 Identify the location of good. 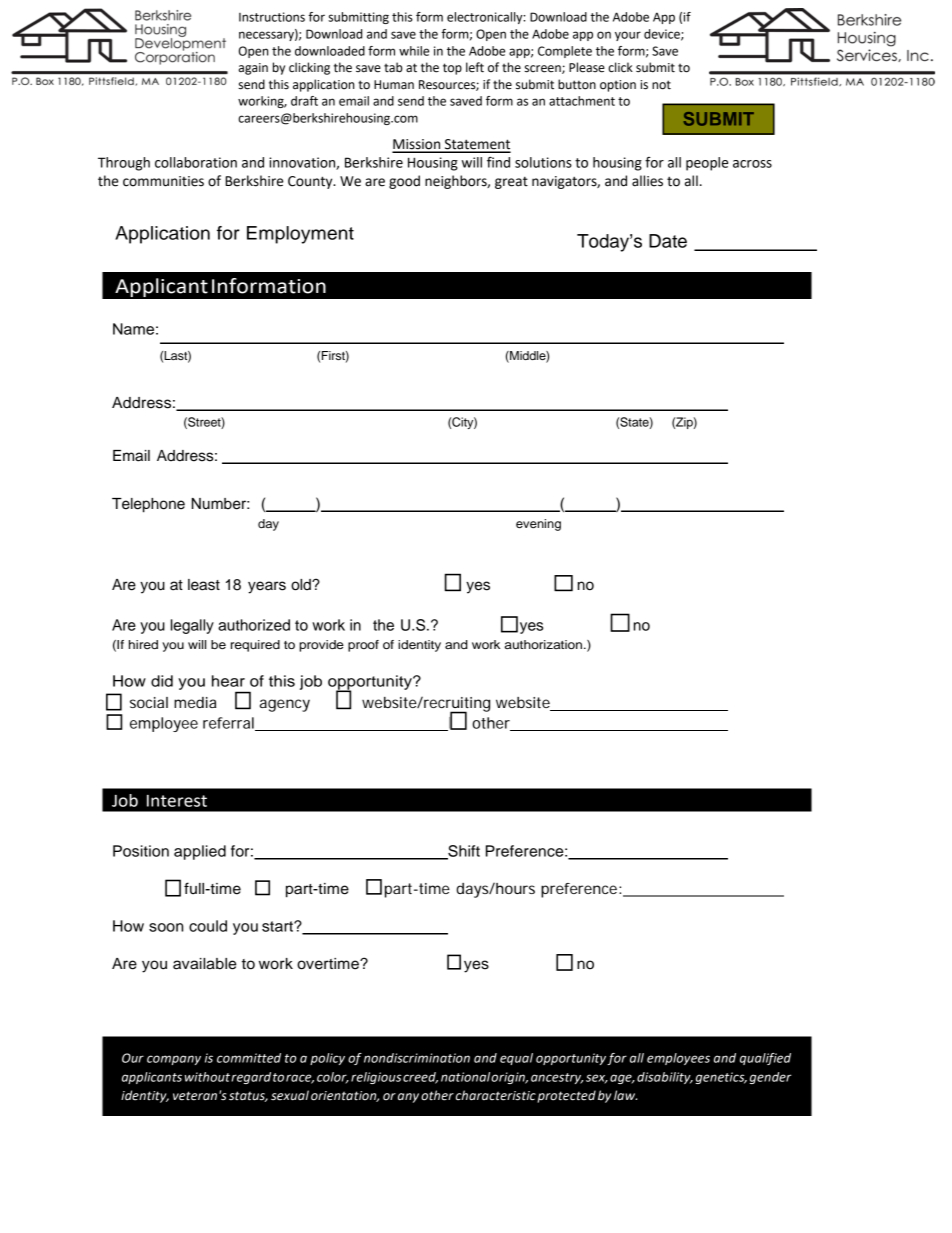
(404, 182).
